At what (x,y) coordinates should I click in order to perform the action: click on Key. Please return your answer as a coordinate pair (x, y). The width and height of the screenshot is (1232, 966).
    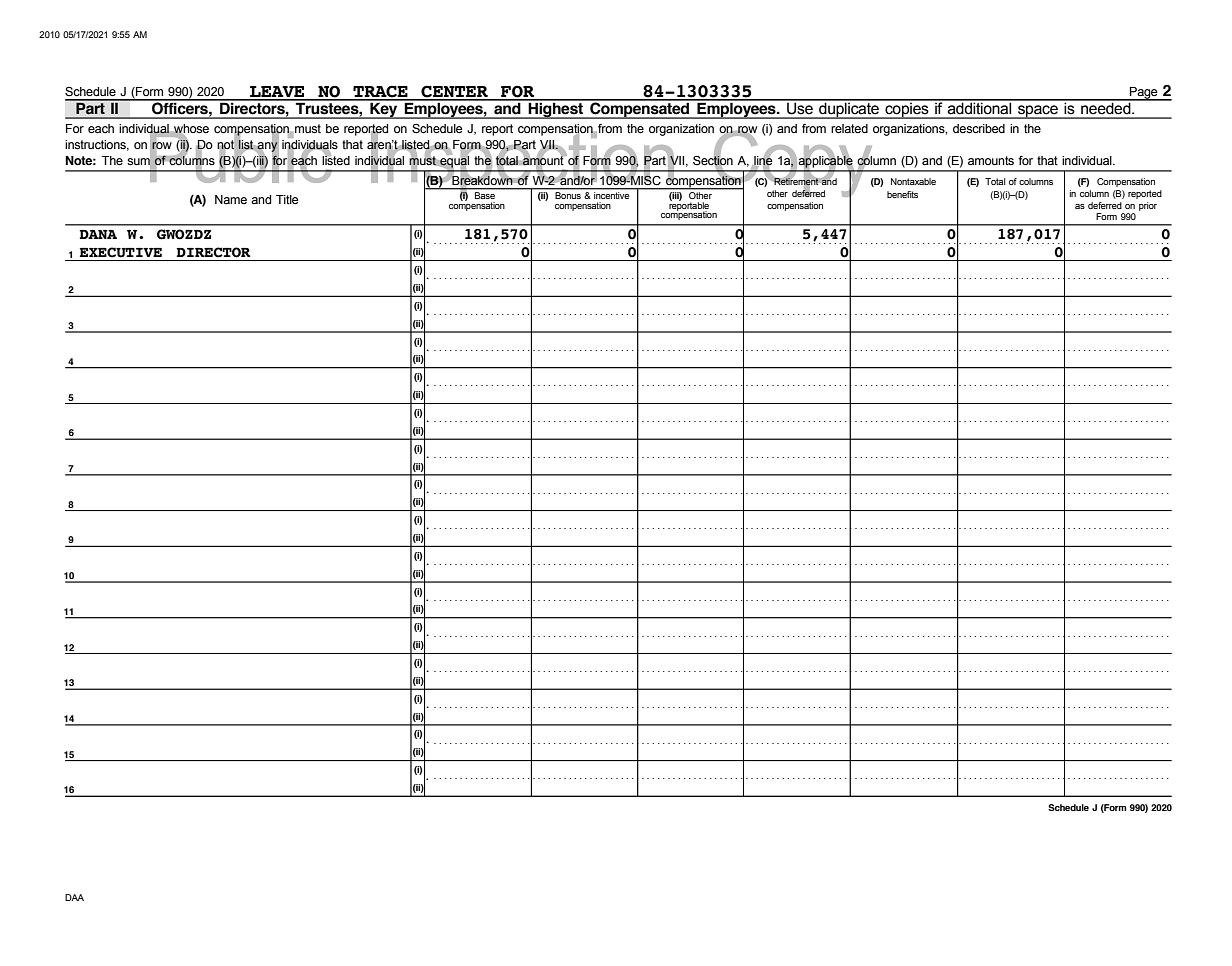
    Looking at the image, I should click on (384, 109).
